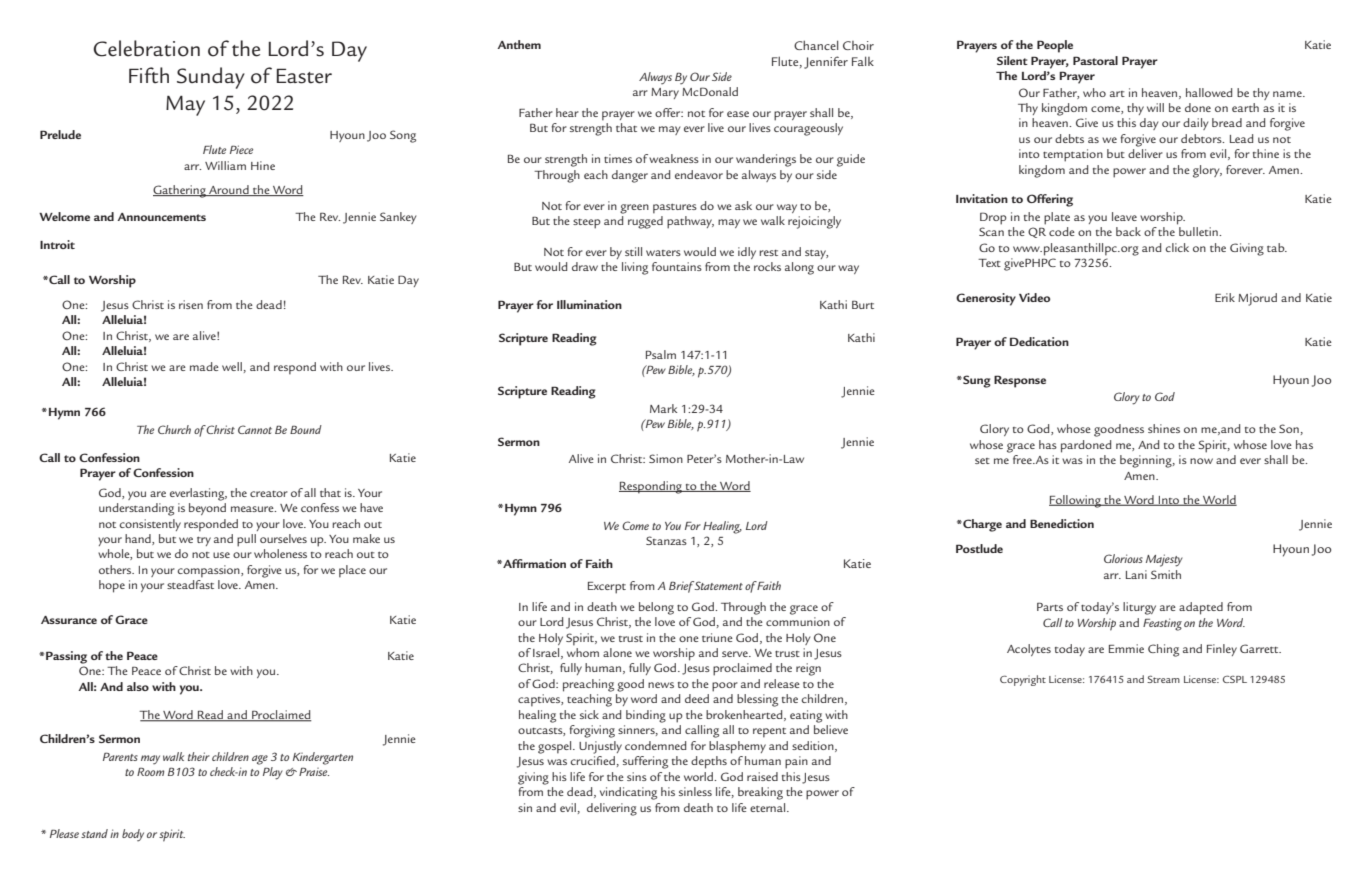 The height and width of the screenshot is (887, 1372). I want to click on Mary, so click(665, 93).
